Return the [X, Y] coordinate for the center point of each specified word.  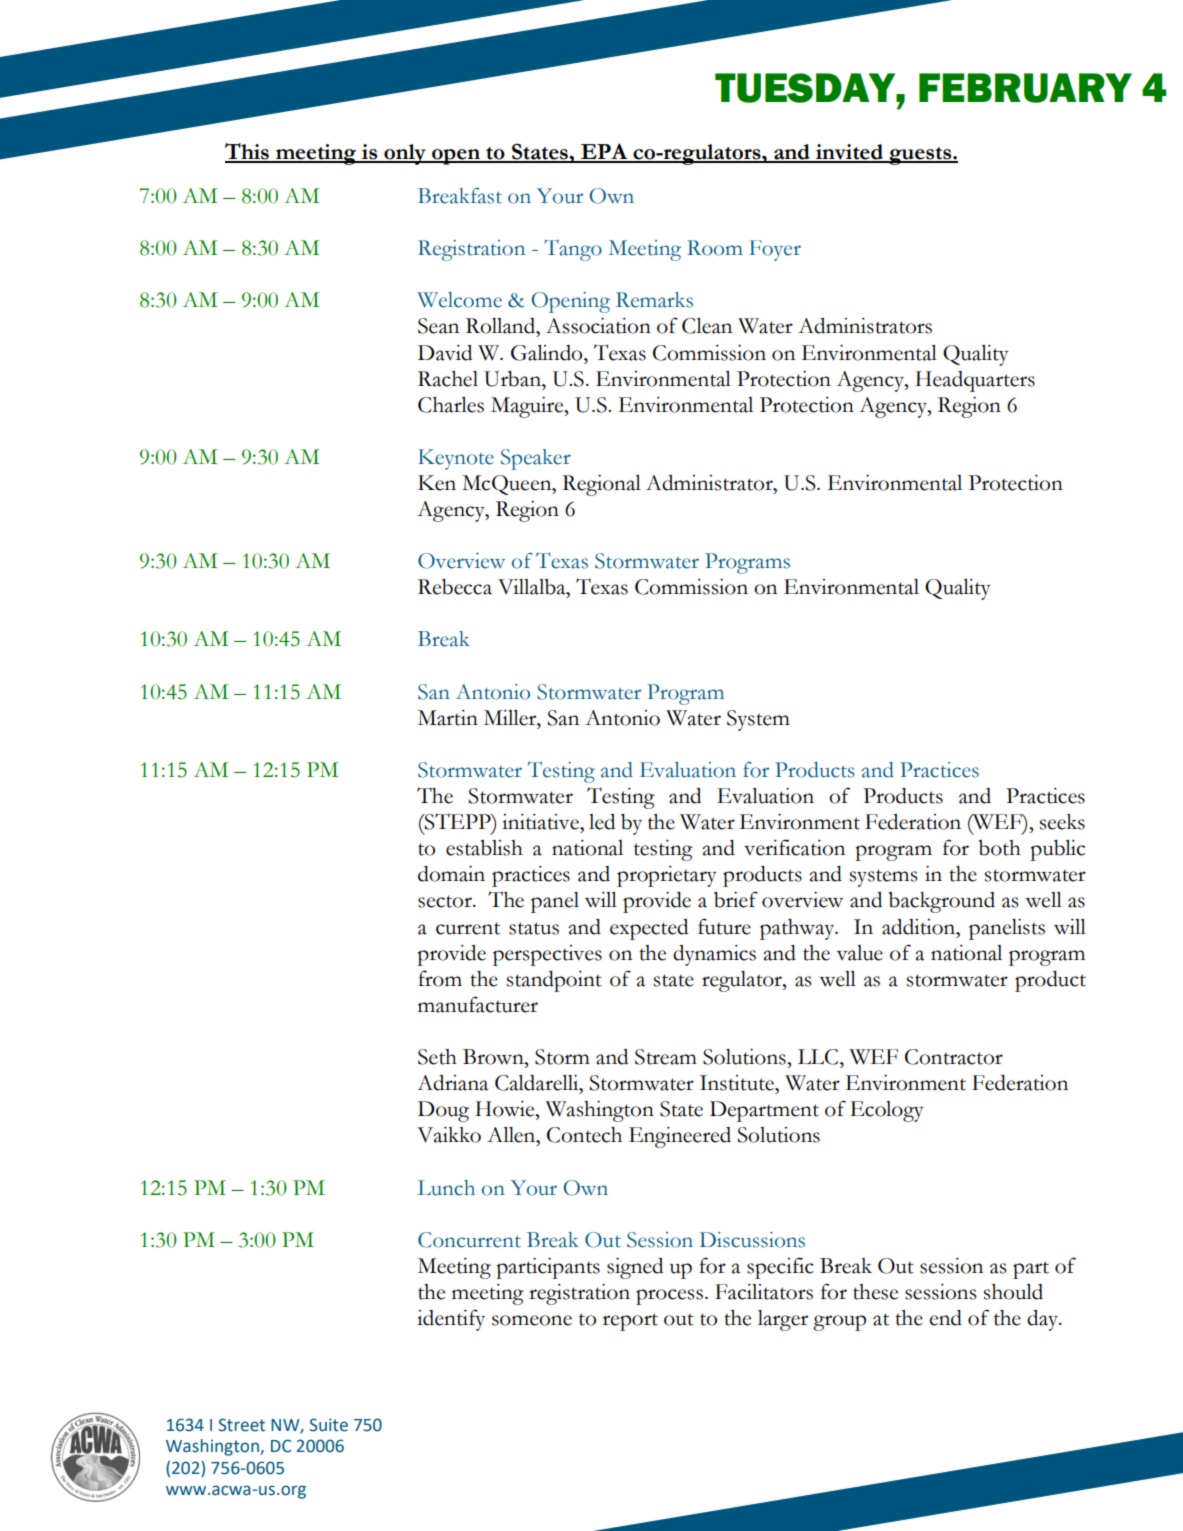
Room [715, 248]
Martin [448, 718]
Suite [328, 1425]
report [630, 1322]
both [1000, 848]
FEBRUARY [1025, 88]
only [405, 154]
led [602, 822]
